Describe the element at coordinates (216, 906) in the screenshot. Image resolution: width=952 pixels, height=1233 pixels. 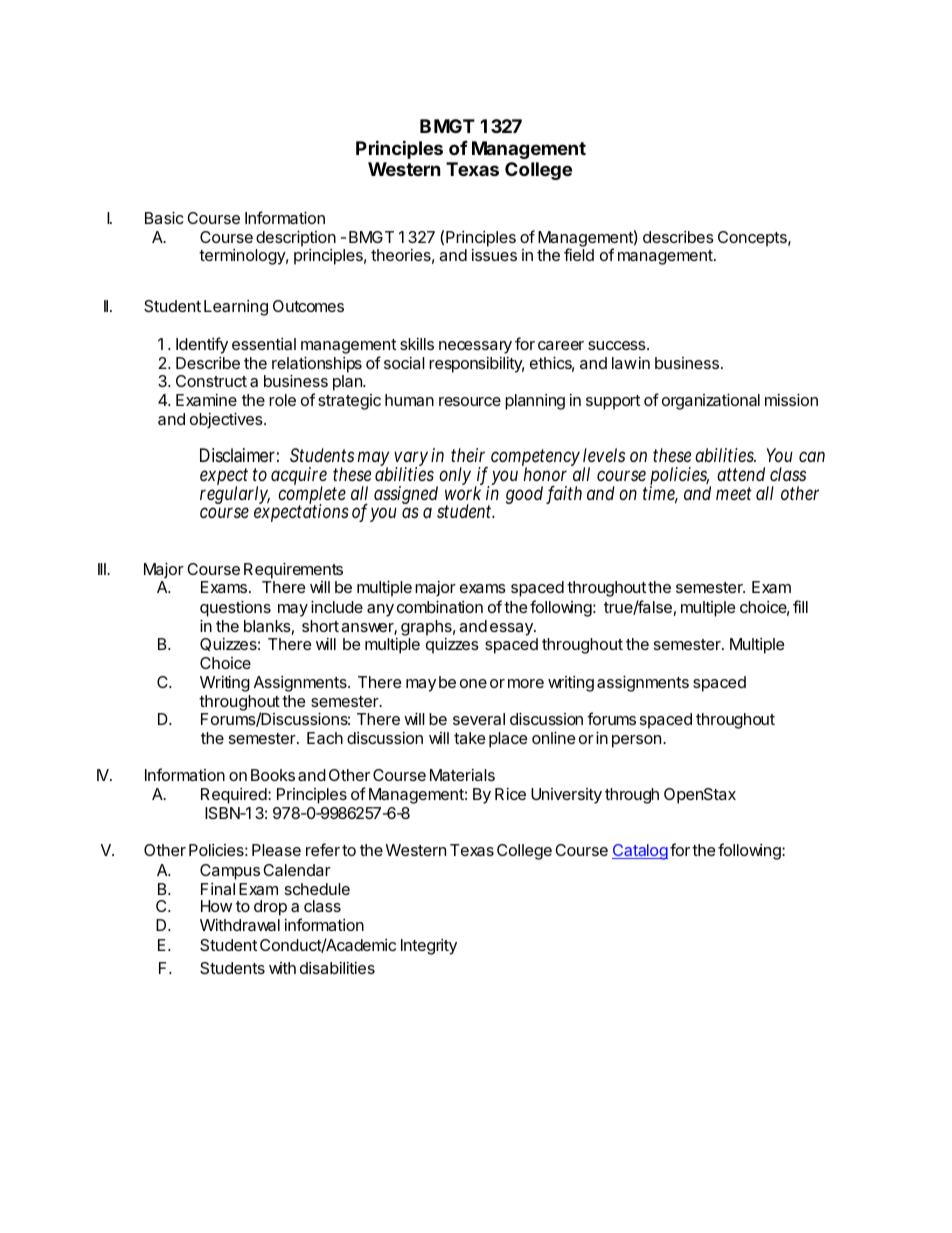
I see `How` at that location.
